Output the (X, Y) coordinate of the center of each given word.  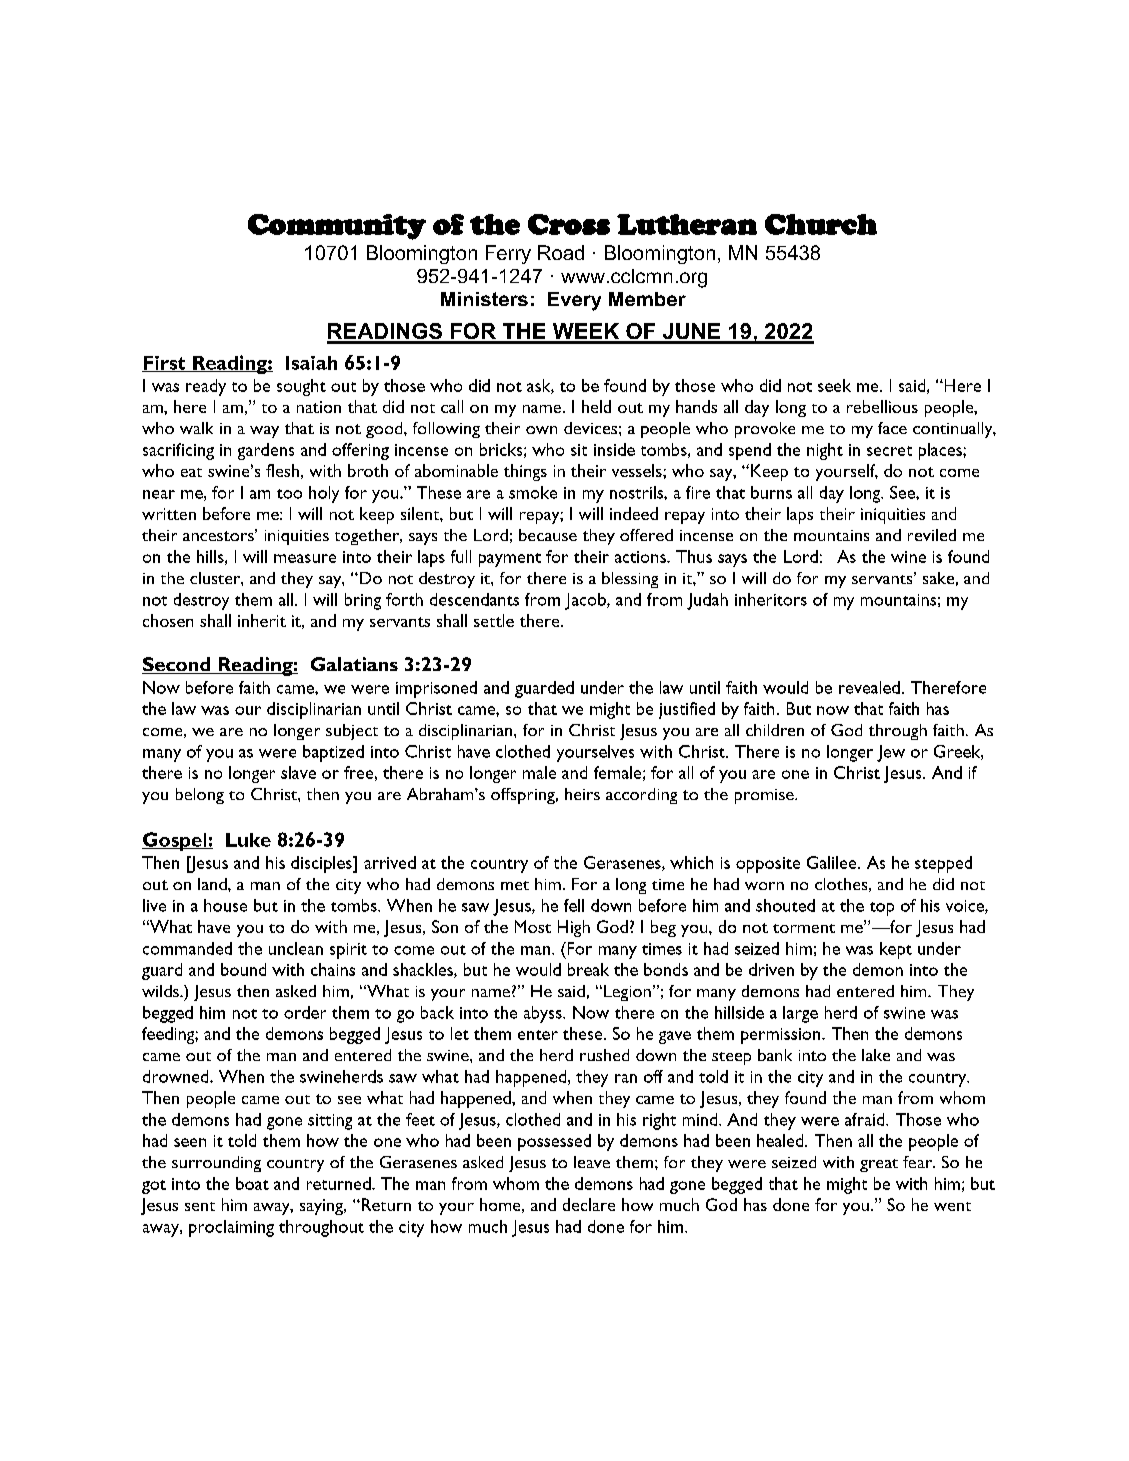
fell (574, 905)
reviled (932, 535)
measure (305, 558)
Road (561, 252)
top (882, 909)
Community (337, 227)
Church (821, 224)
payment (510, 560)
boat (252, 1183)
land (213, 884)
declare (589, 1204)
